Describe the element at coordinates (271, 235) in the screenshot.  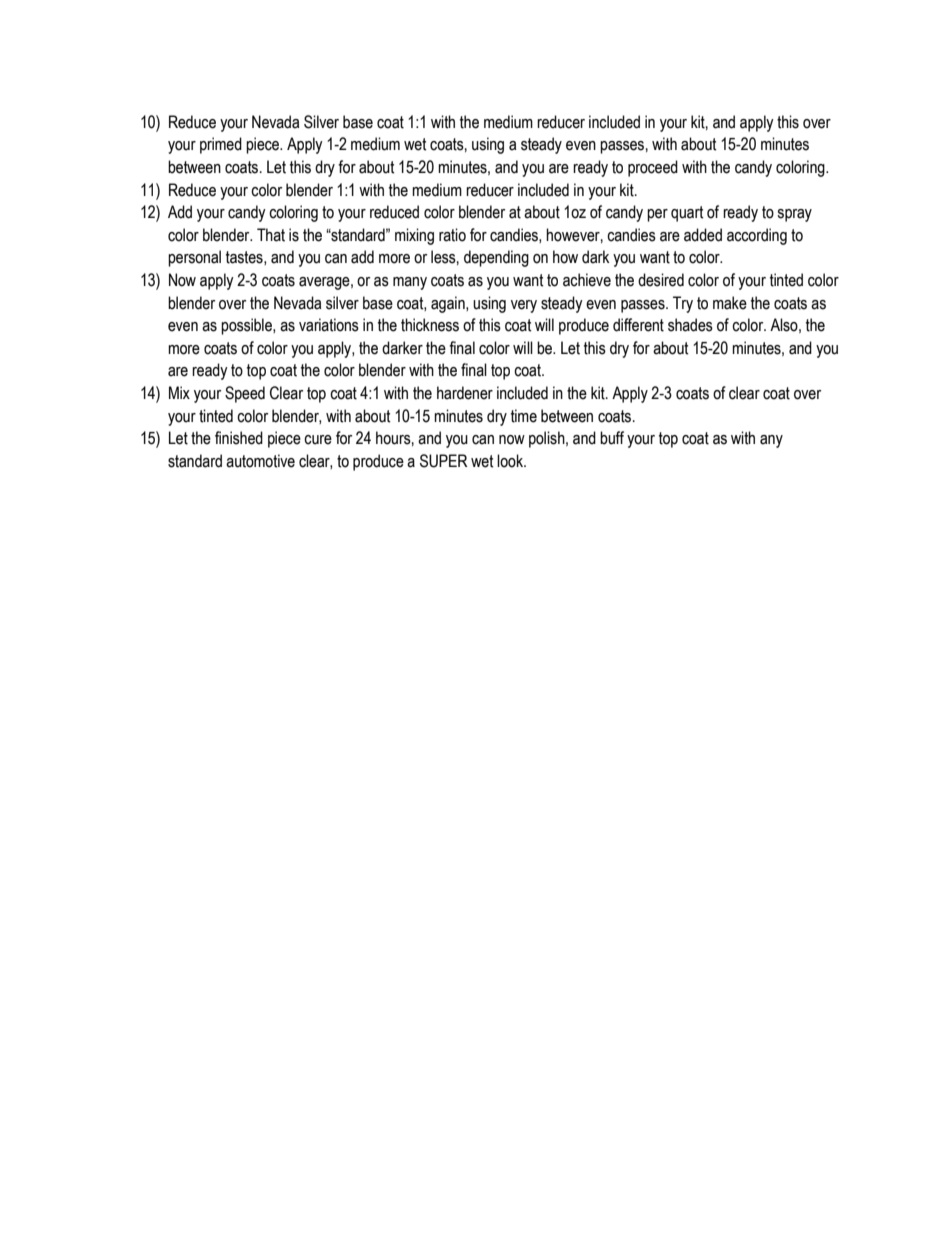
I see `That` at that location.
